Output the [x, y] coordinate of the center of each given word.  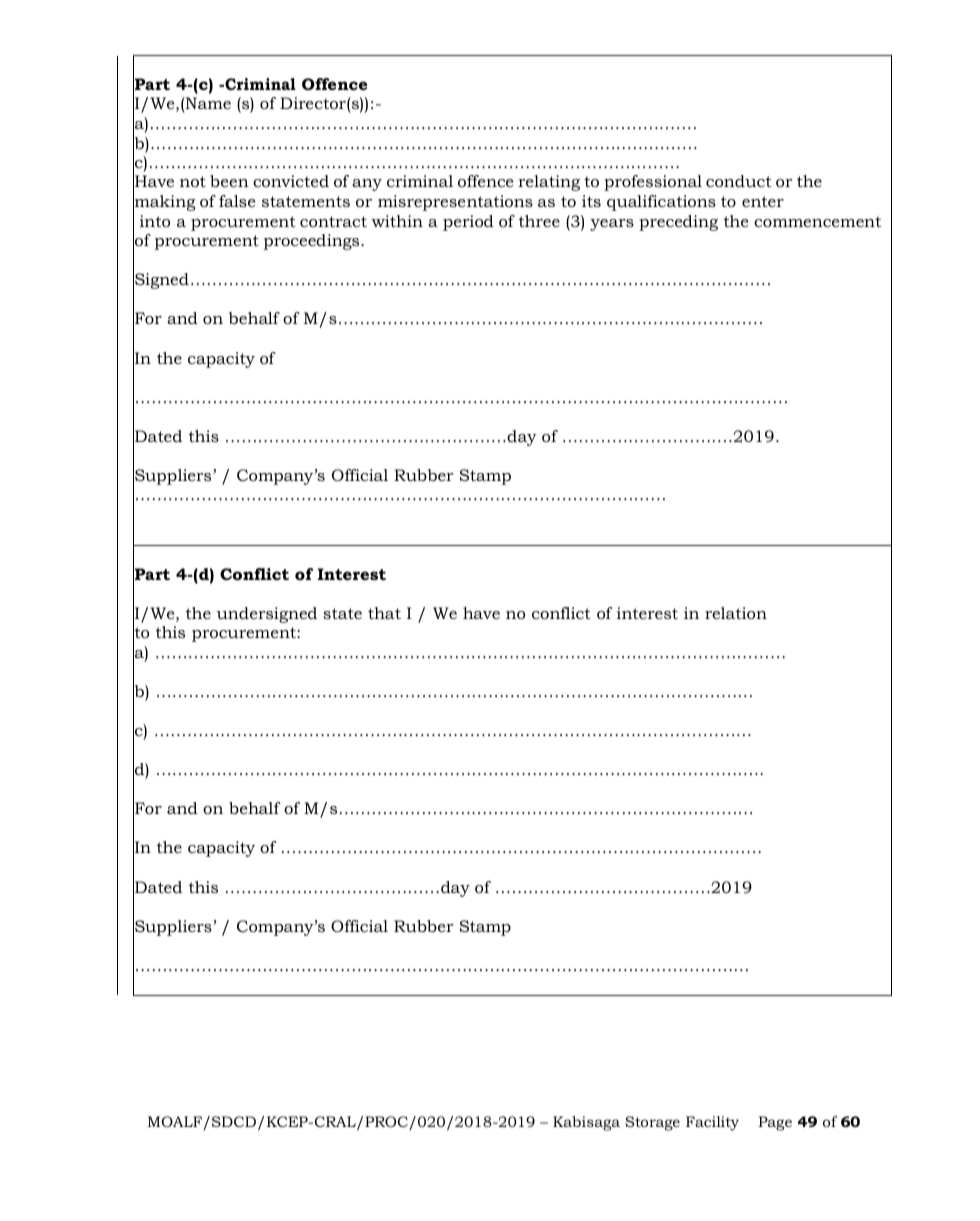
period [468, 223]
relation [736, 613]
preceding [678, 223]
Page [775, 1123]
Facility [712, 1123]
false [237, 201]
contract [333, 221]
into [155, 221]
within [397, 221]
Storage [652, 1123]
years [612, 225]
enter [763, 201]
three [539, 221]
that [384, 613]
